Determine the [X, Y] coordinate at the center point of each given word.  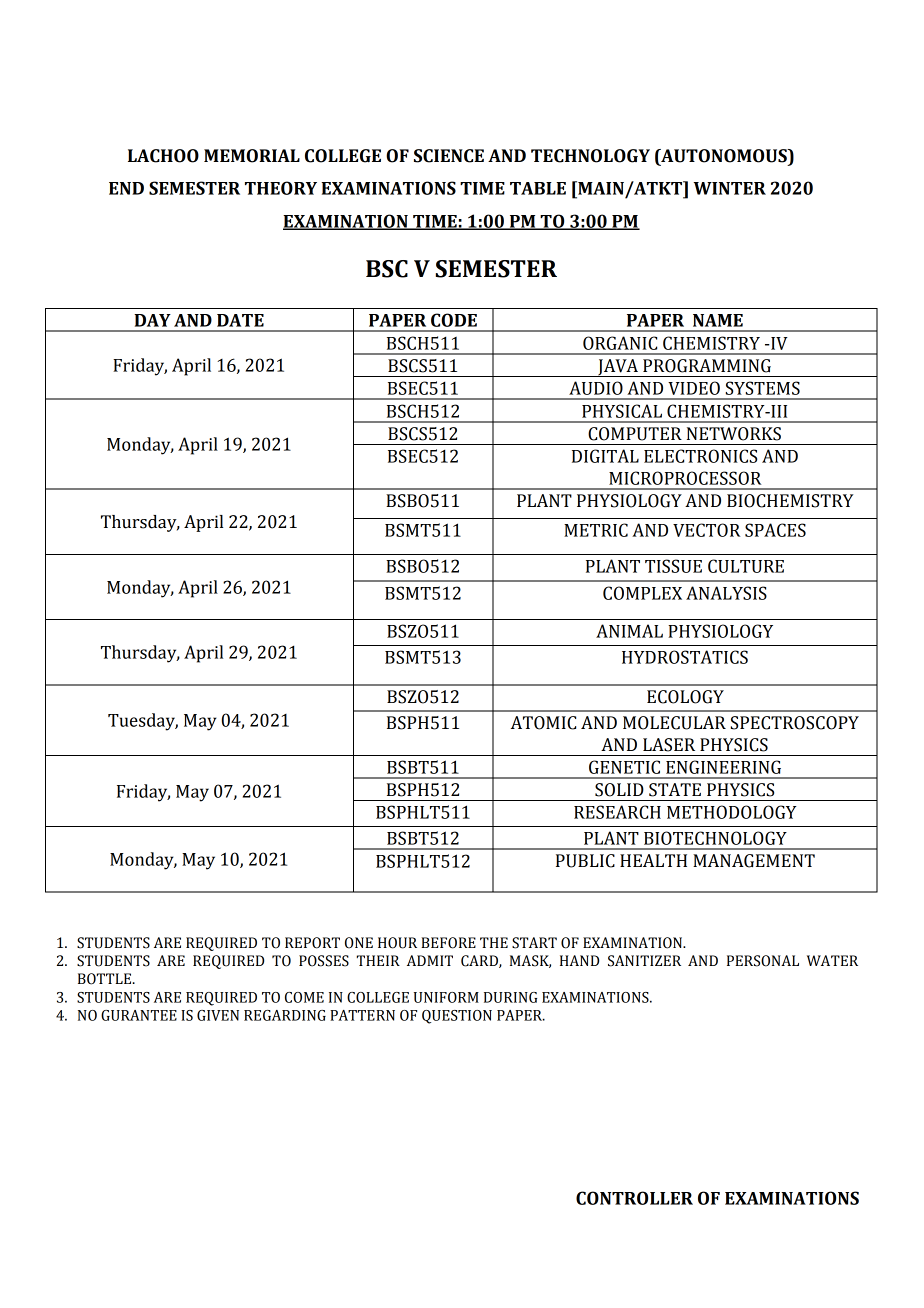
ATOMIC [543, 723]
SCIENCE [449, 156]
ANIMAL [629, 631]
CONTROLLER [634, 1198]
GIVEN [218, 1015]
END [126, 188]
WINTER [730, 188]
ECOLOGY [685, 697]
